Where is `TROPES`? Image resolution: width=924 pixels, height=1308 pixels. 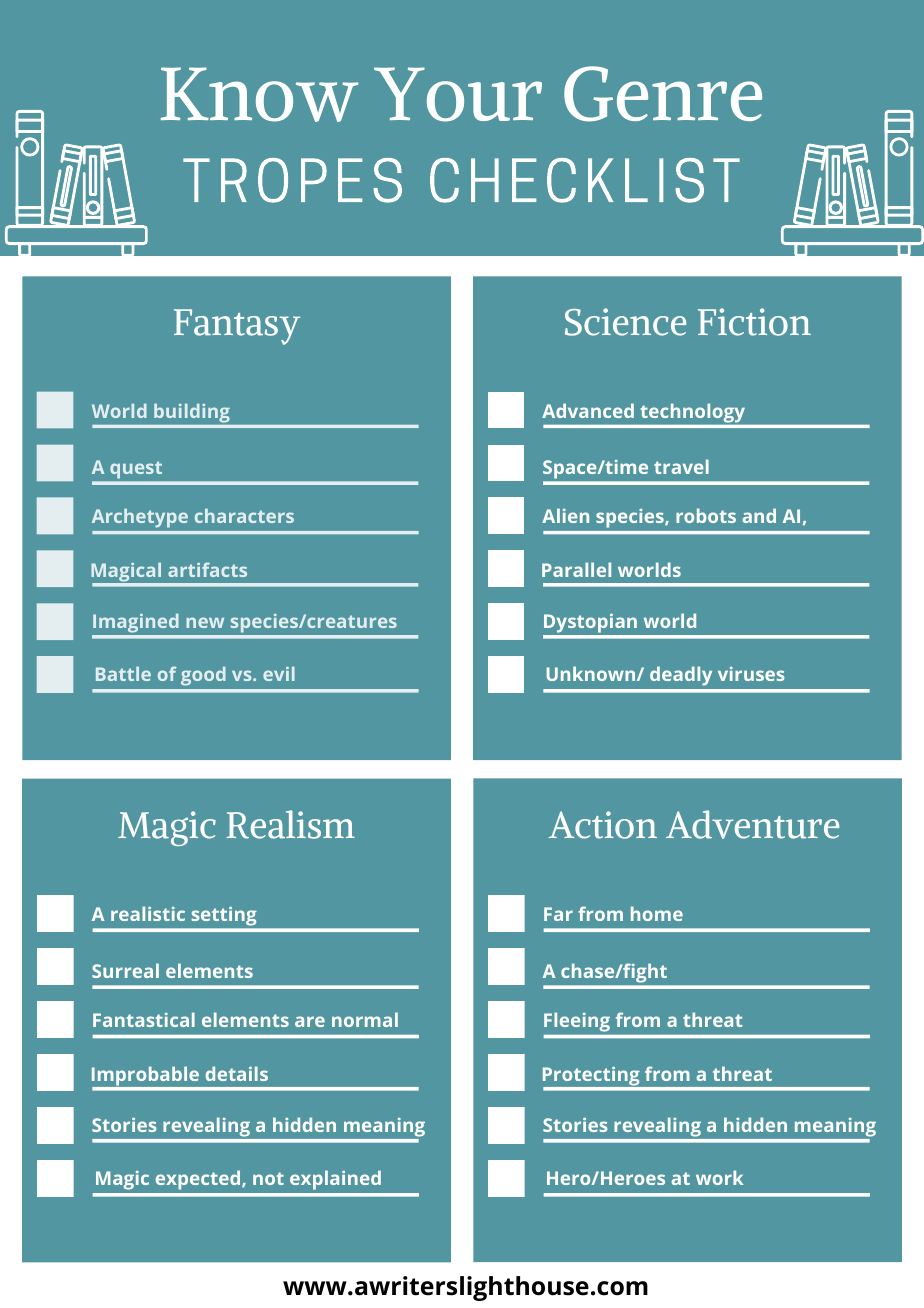
TROPES is located at coordinates (292, 180).
